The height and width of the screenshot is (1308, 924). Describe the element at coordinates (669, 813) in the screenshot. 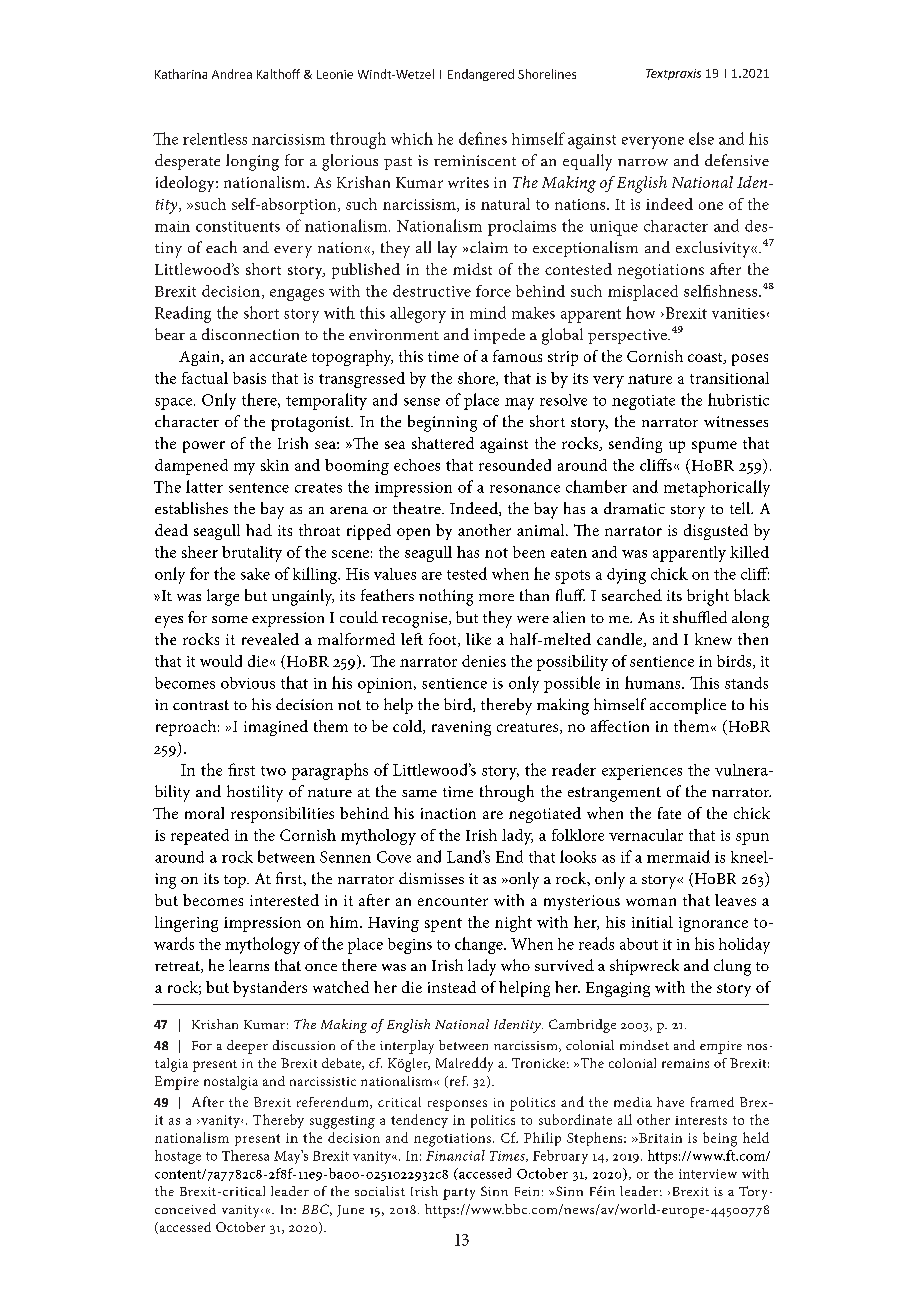

I see `fate` at that location.
